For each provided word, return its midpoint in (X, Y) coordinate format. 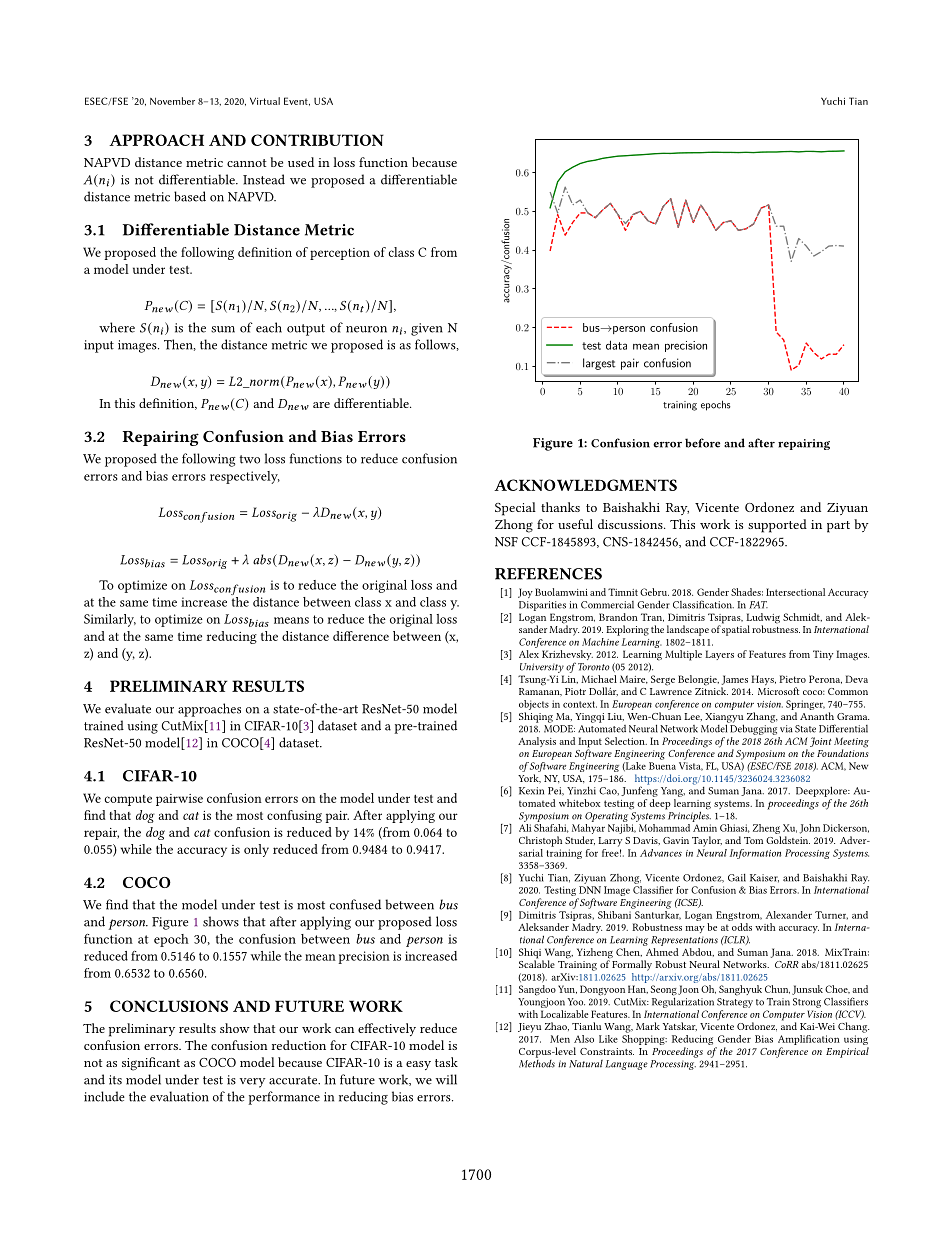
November (172, 101)
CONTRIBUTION (317, 140)
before (702, 443)
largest (599, 364)
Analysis (537, 742)
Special (515, 509)
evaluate (128, 708)
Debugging (752, 728)
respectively (245, 477)
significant (151, 1064)
